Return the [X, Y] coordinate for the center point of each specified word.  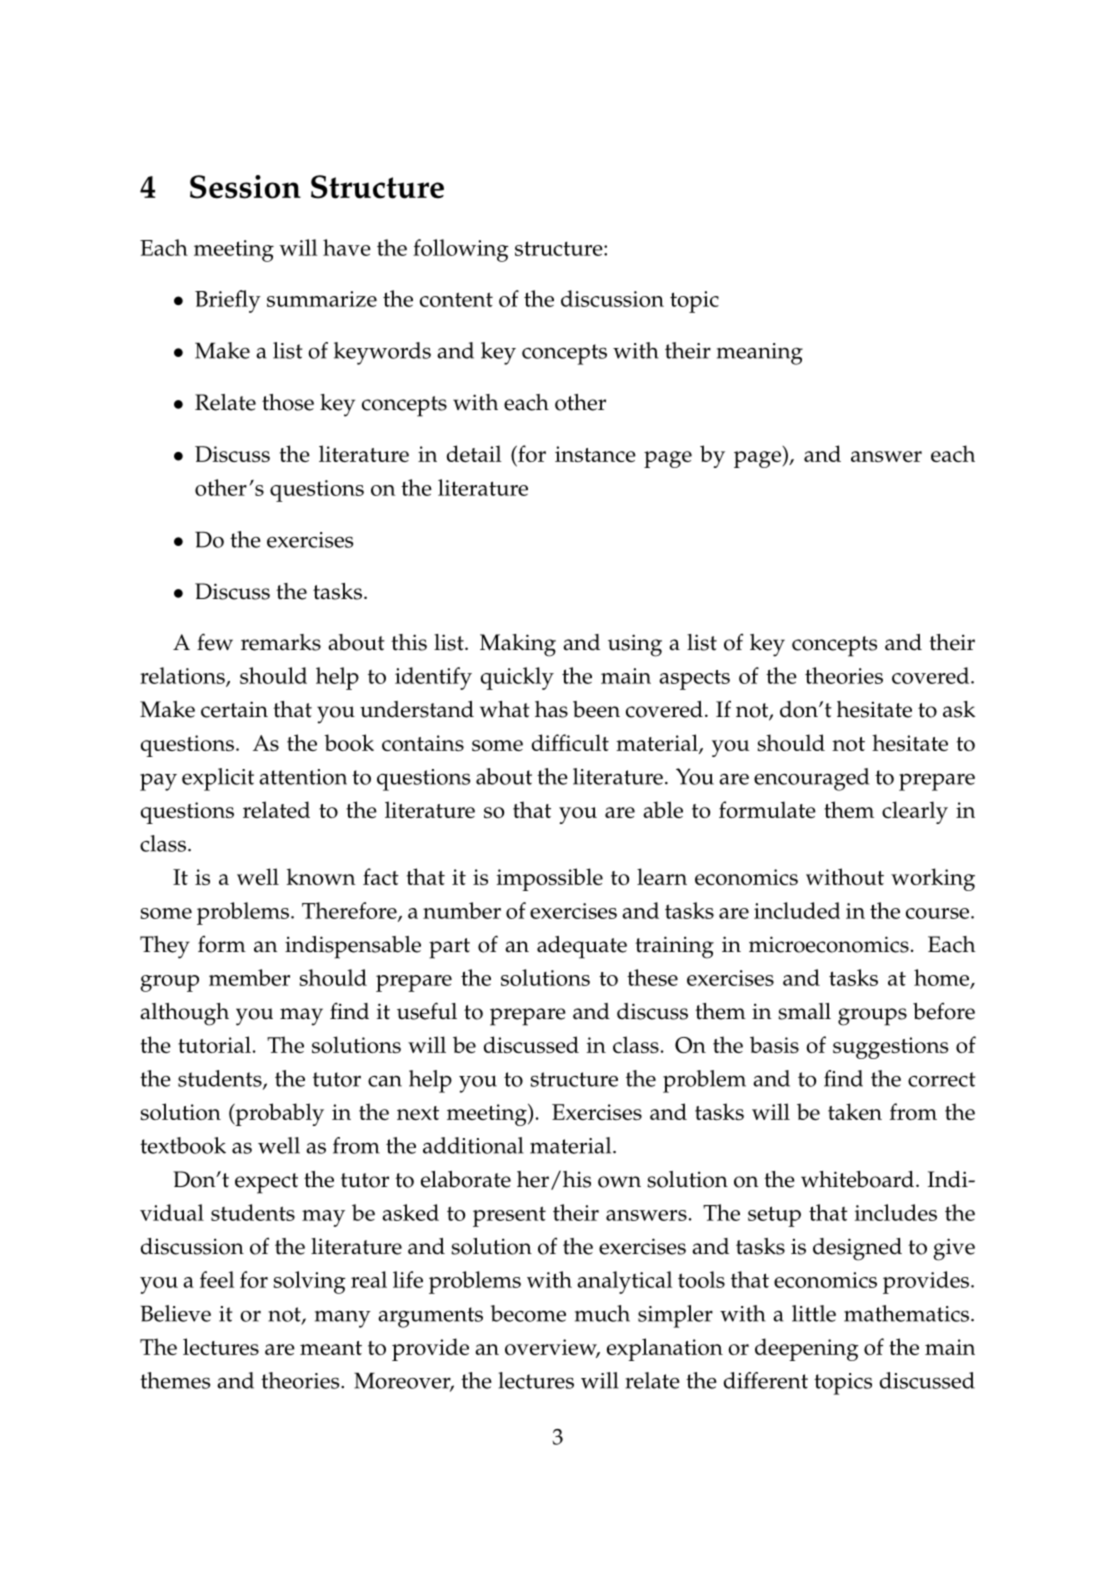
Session [245, 187]
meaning [760, 354]
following [461, 250]
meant [331, 1348]
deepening [807, 1349]
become [528, 1313]
